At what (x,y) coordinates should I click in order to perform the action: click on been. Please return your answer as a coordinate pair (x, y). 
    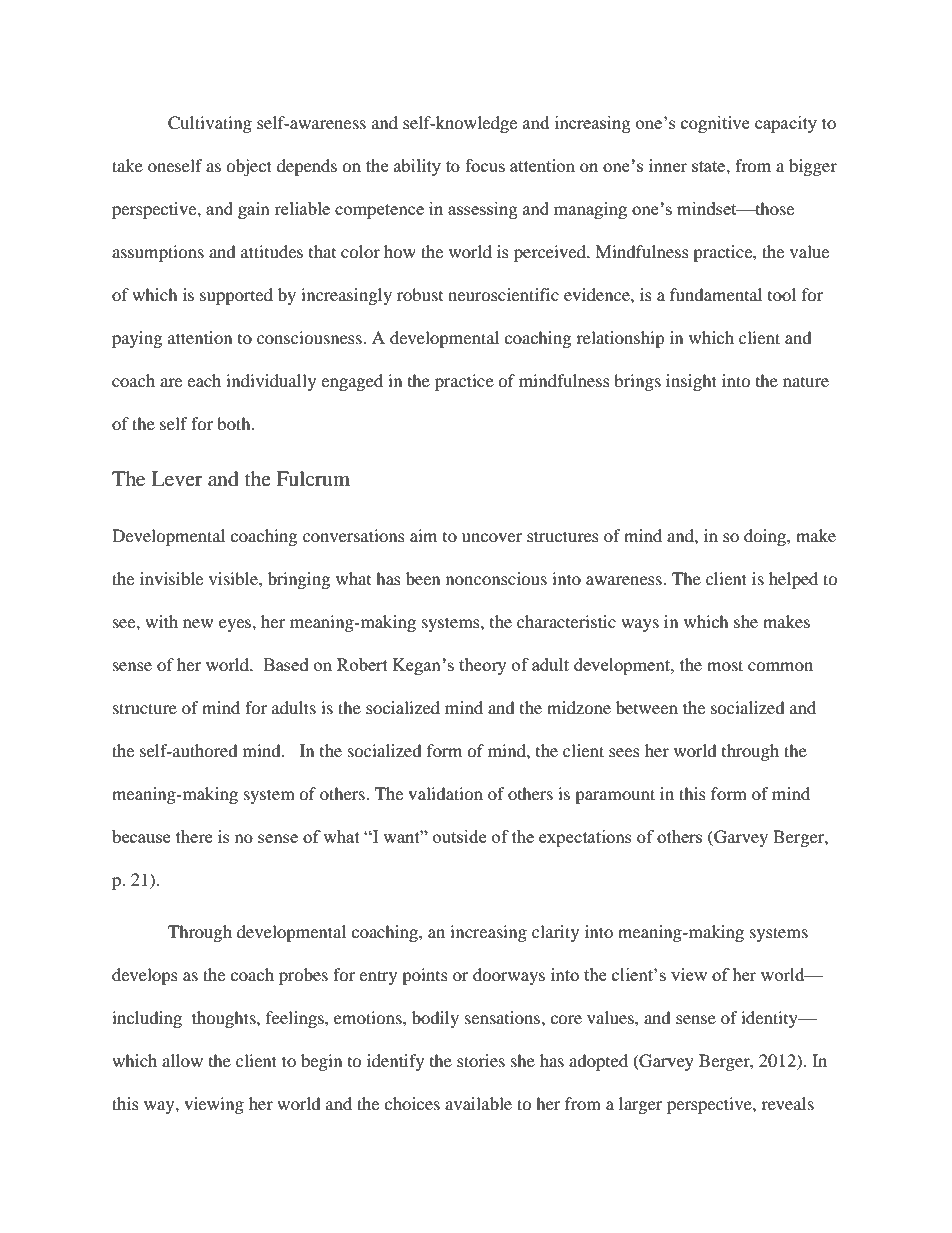
    Looking at the image, I should click on (423, 578).
